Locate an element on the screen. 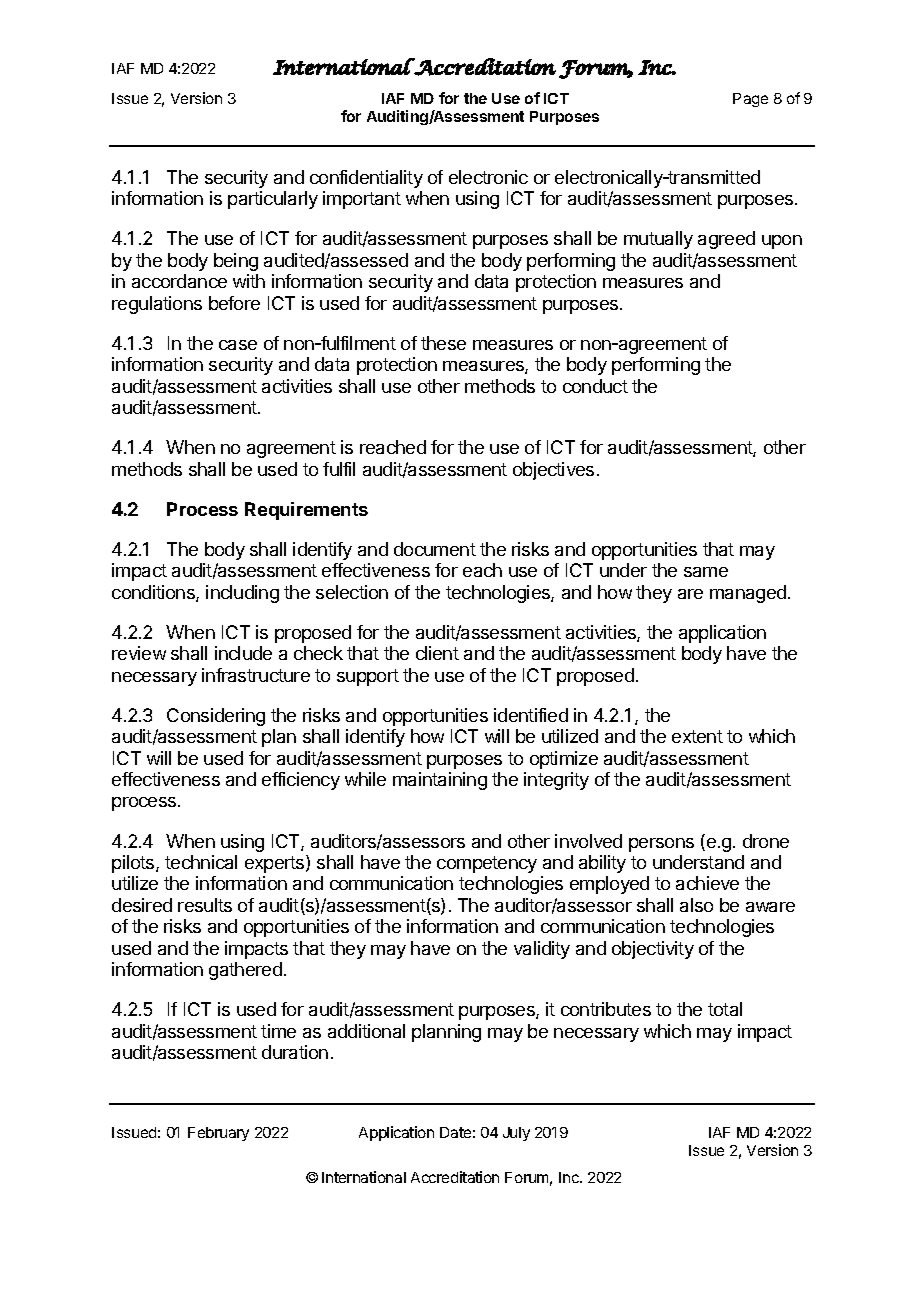 This screenshot has height=1308, width=924. Page is located at coordinates (750, 100).
